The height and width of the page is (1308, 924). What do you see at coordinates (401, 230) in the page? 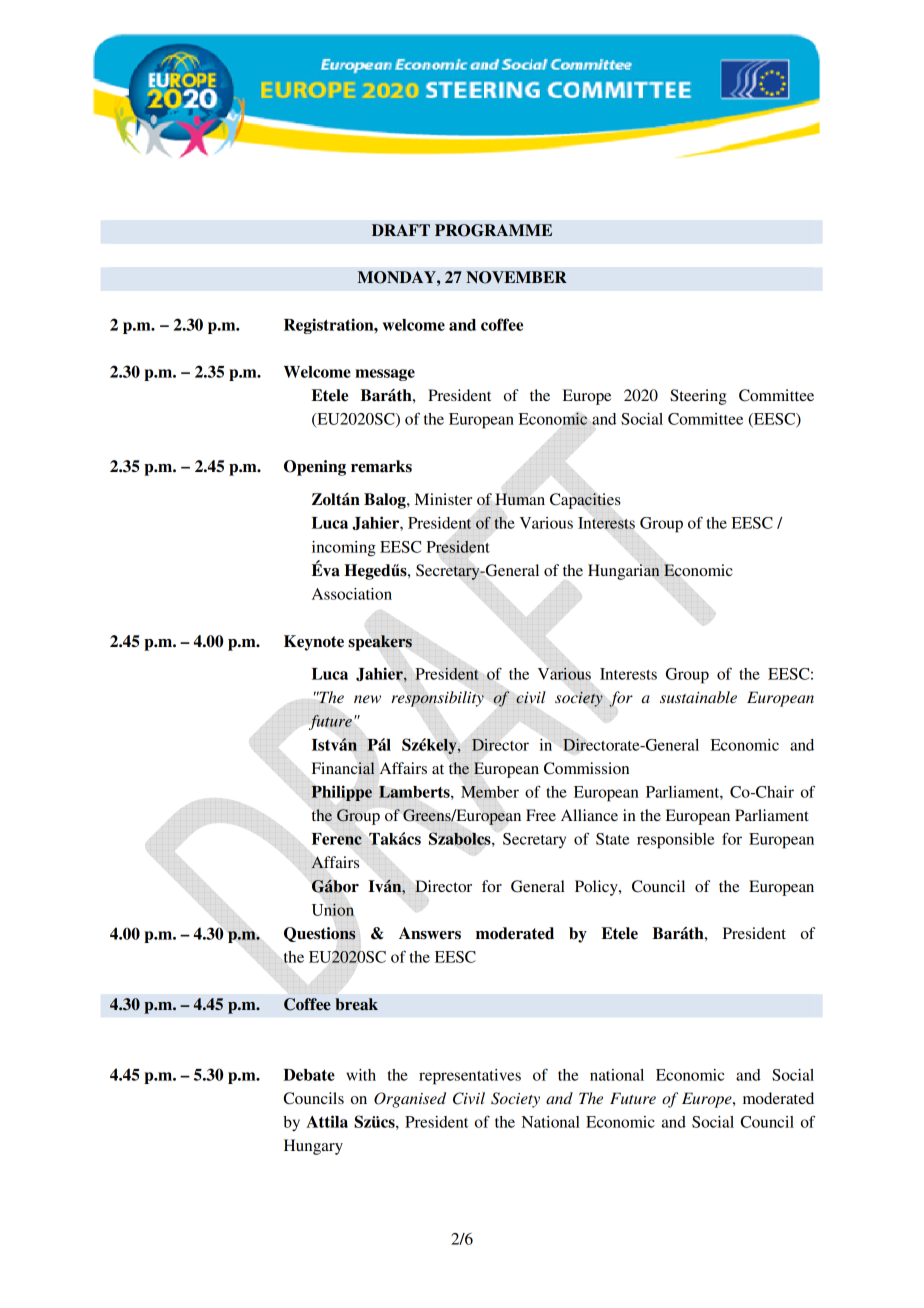
I see `DRAFT` at bounding box center [401, 230].
